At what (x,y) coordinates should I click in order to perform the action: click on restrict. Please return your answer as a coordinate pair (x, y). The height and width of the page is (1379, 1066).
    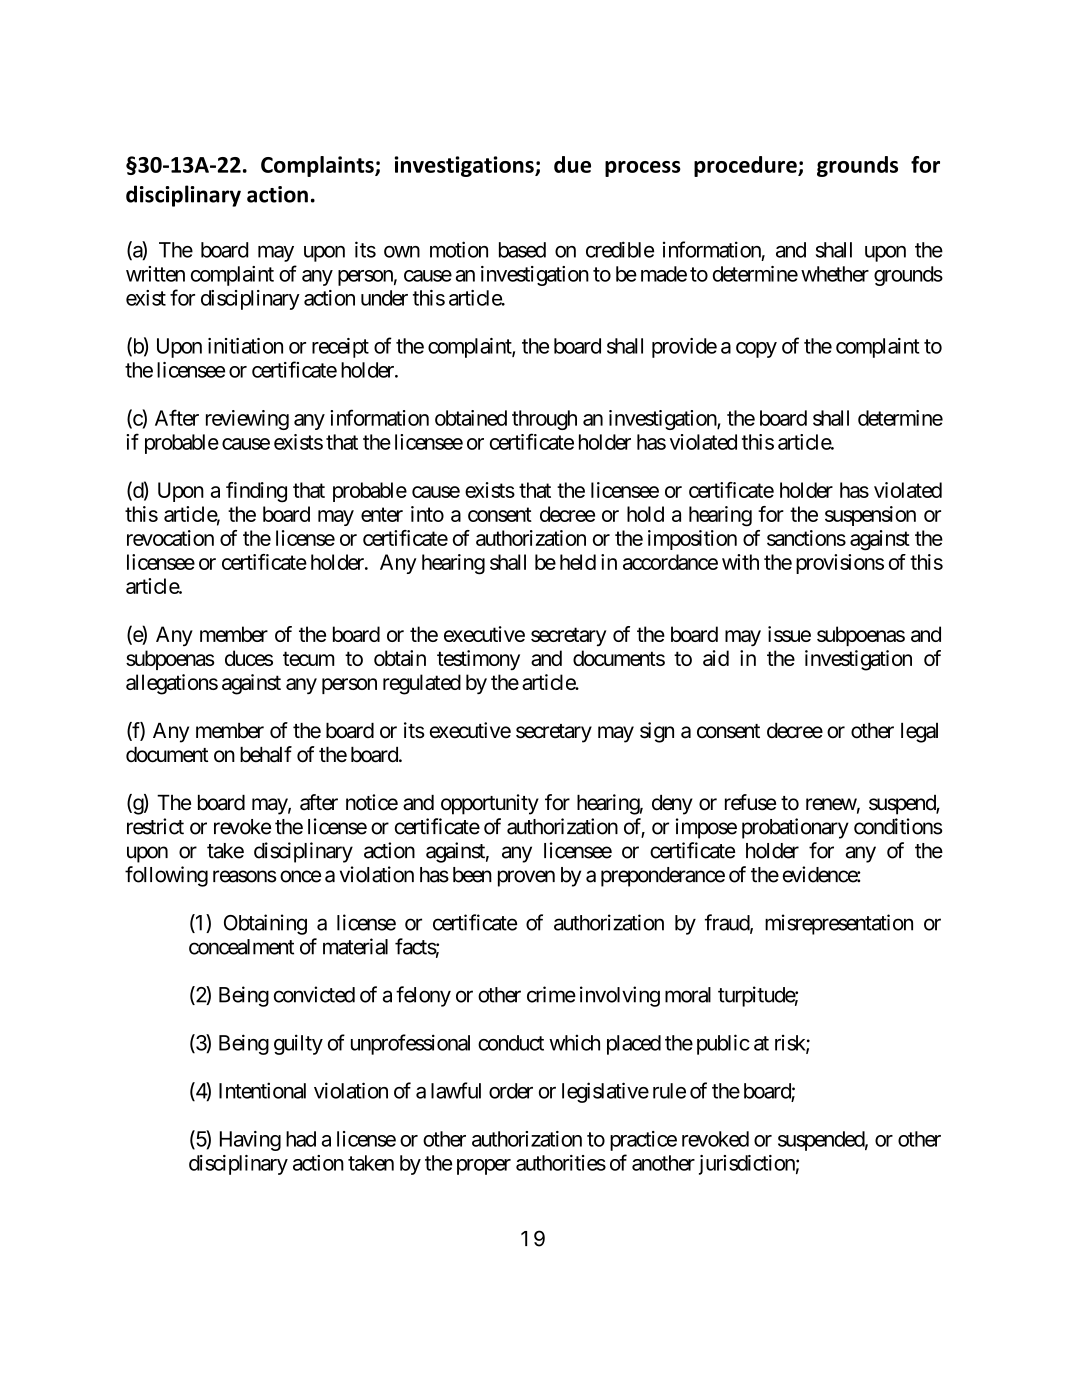
    Looking at the image, I should click on (155, 826).
